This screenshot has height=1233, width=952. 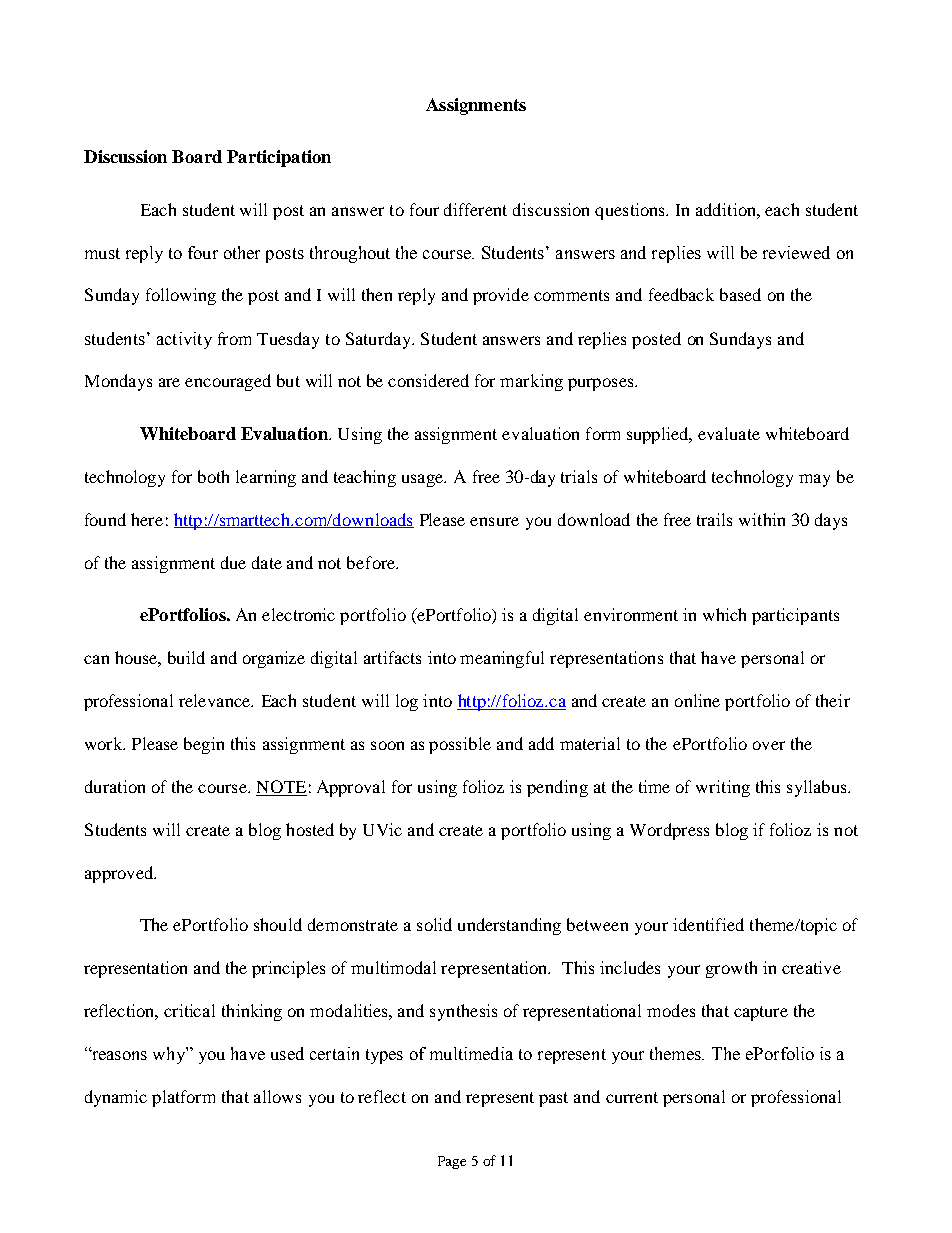 I want to click on within, so click(x=762, y=519).
